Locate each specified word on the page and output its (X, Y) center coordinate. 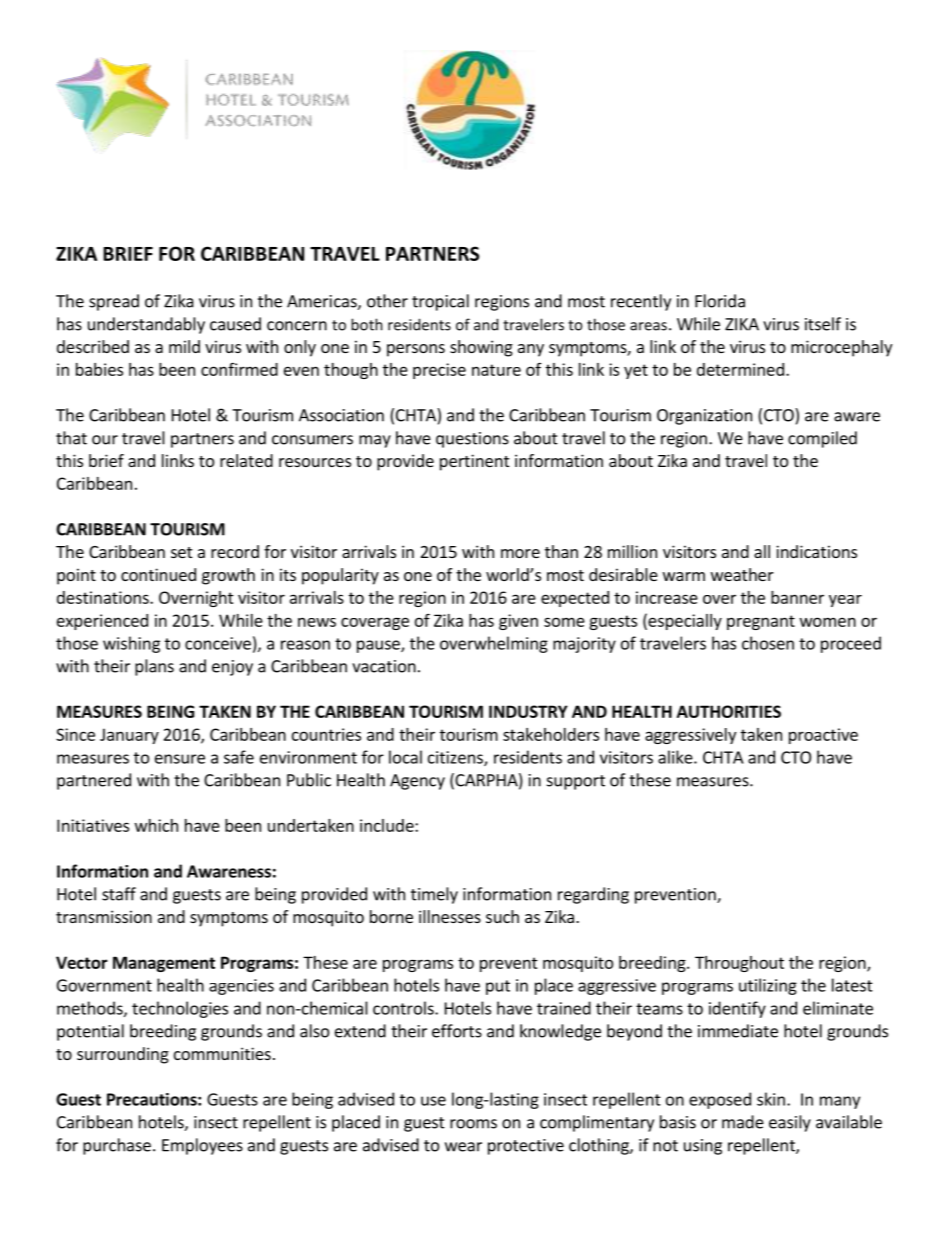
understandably (146, 325)
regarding (593, 895)
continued (158, 574)
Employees (202, 1146)
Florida (720, 301)
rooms (473, 1124)
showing (481, 348)
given (518, 622)
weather (742, 574)
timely (434, 895)
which (156, 825)
